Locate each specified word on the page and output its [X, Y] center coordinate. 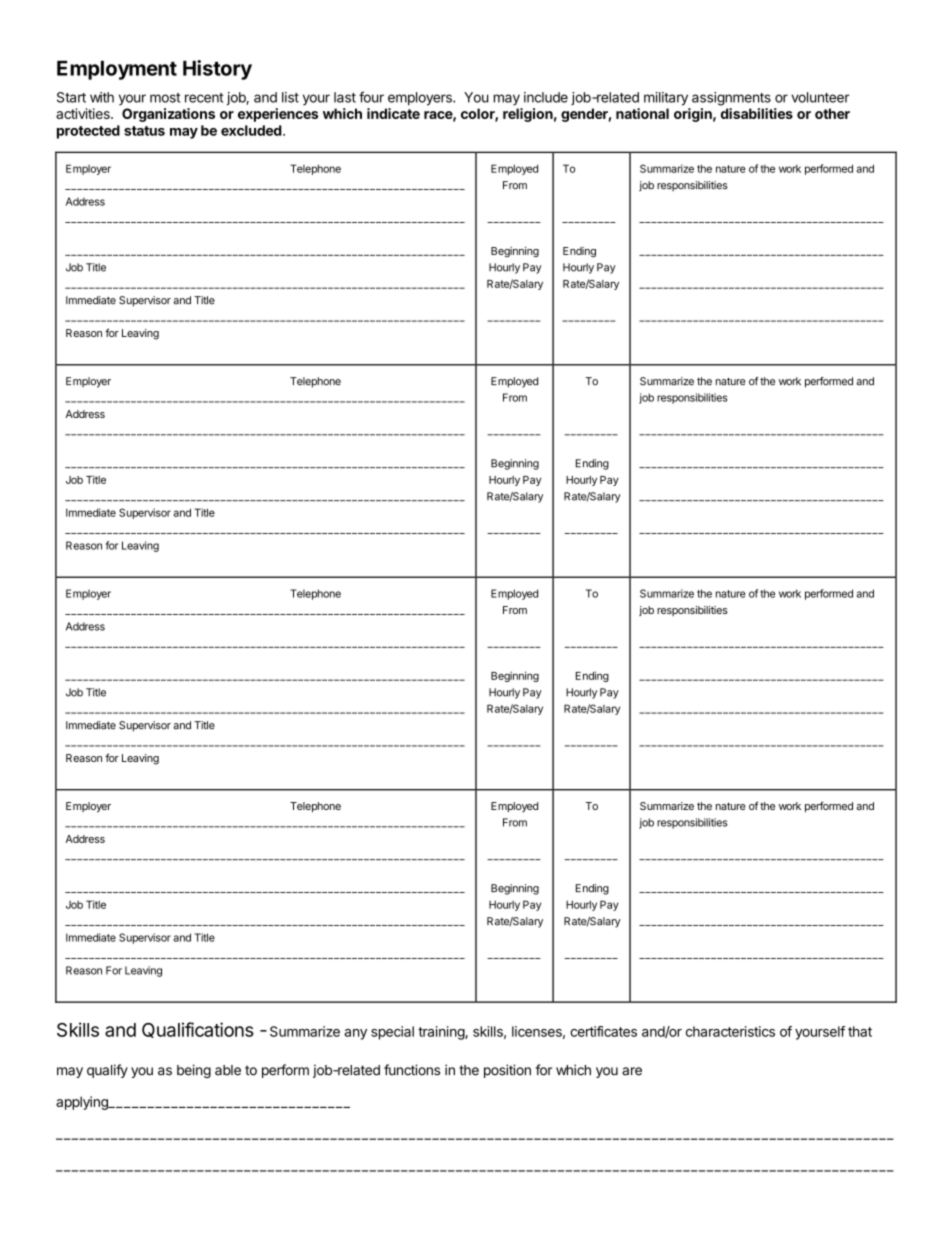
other [832, 113]
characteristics [730, 1031]
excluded [251, 130]
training [442, 1033]
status [144, 131]
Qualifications [198, 1030]
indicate [393, 113]
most [165, 98]
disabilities [757, 113]
